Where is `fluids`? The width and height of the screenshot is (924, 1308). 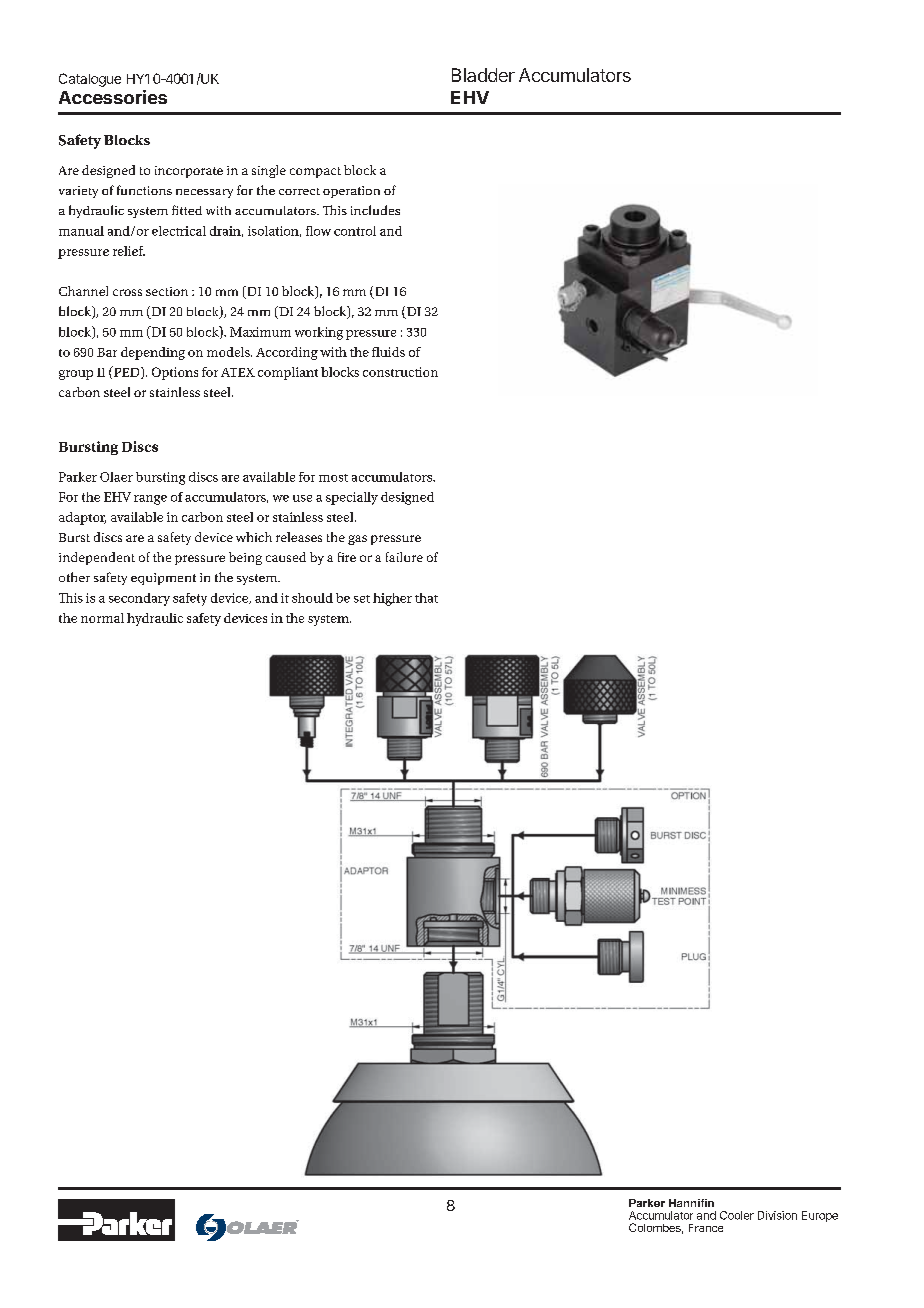
fluids is located at coordinates (388, 352).
